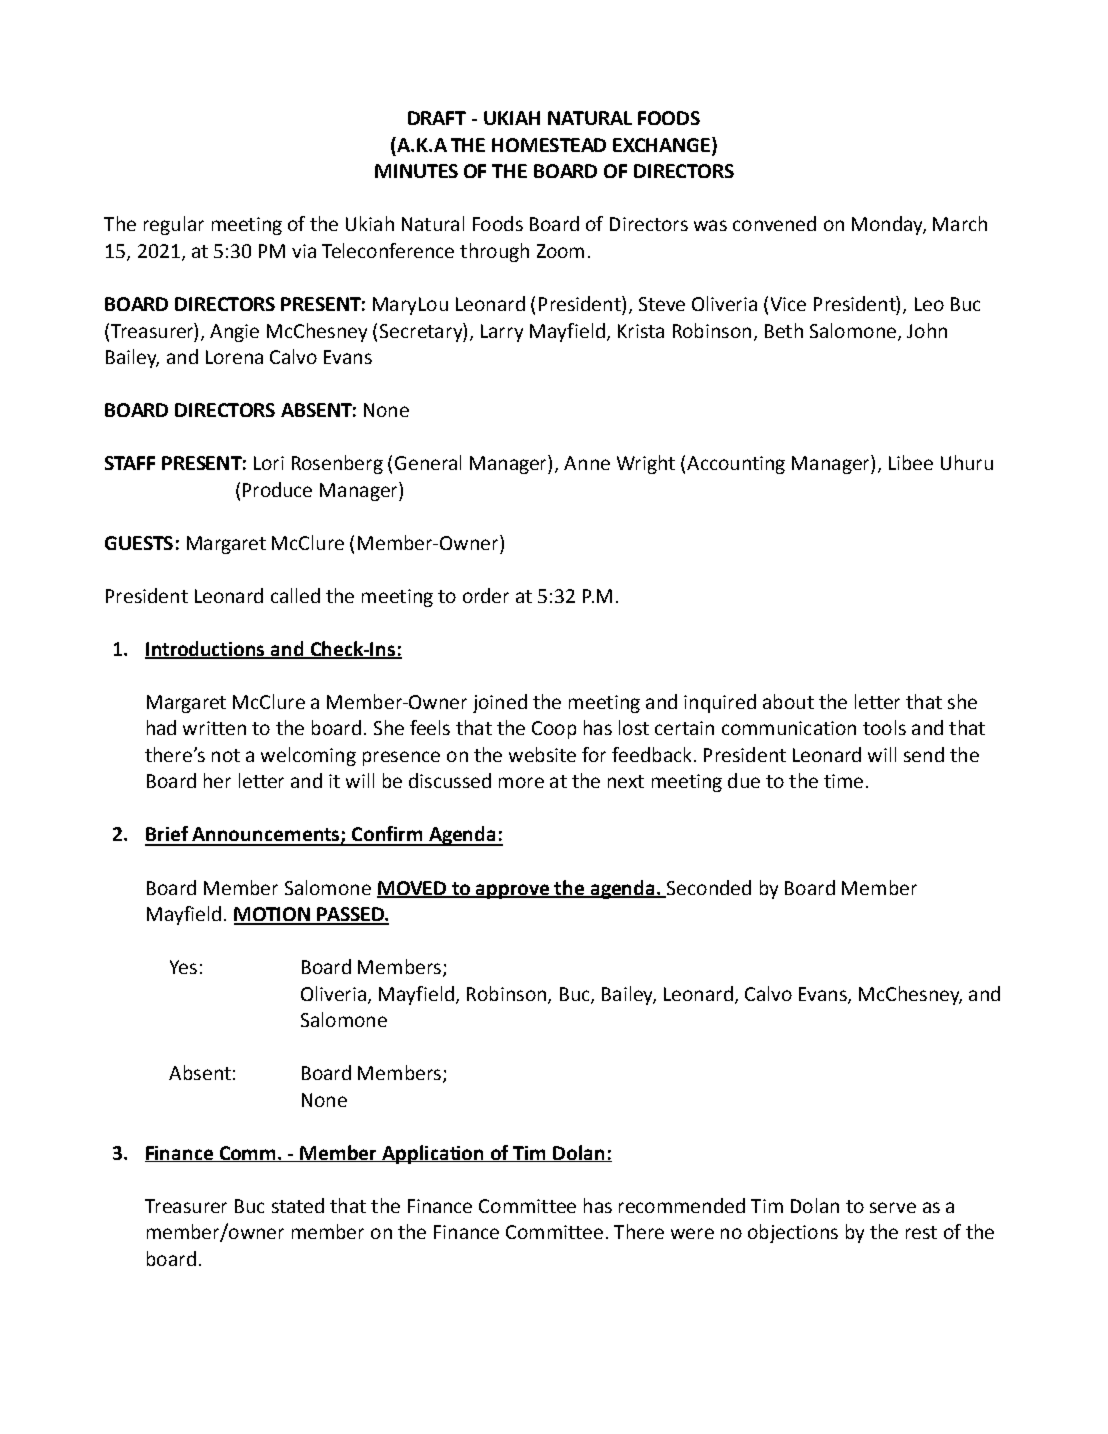 The width and height of the document is (1108, 1434). I want to click on convened, so click(774, 223).
